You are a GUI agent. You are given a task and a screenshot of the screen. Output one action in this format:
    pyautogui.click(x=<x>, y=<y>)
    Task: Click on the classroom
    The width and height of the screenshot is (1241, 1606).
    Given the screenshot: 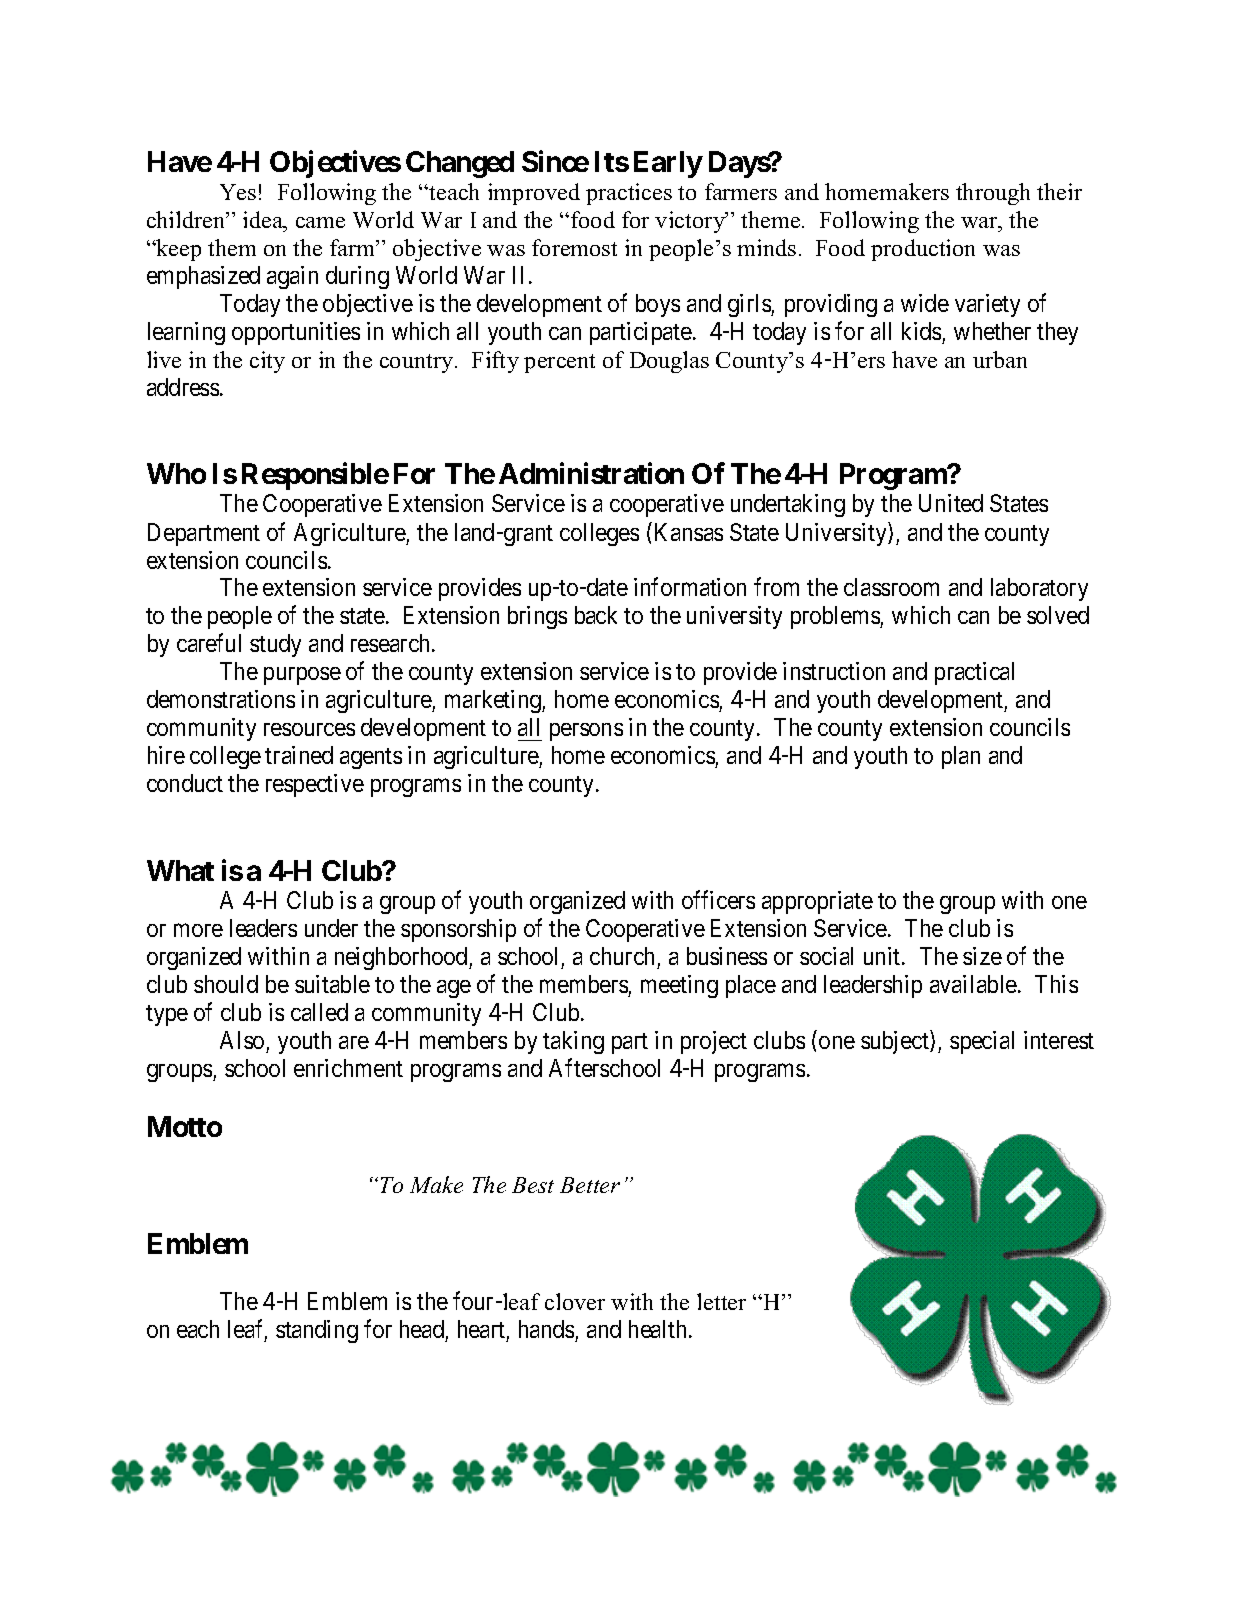 What is the action you would take?
    pyautogui.click(x=891, y=587)
